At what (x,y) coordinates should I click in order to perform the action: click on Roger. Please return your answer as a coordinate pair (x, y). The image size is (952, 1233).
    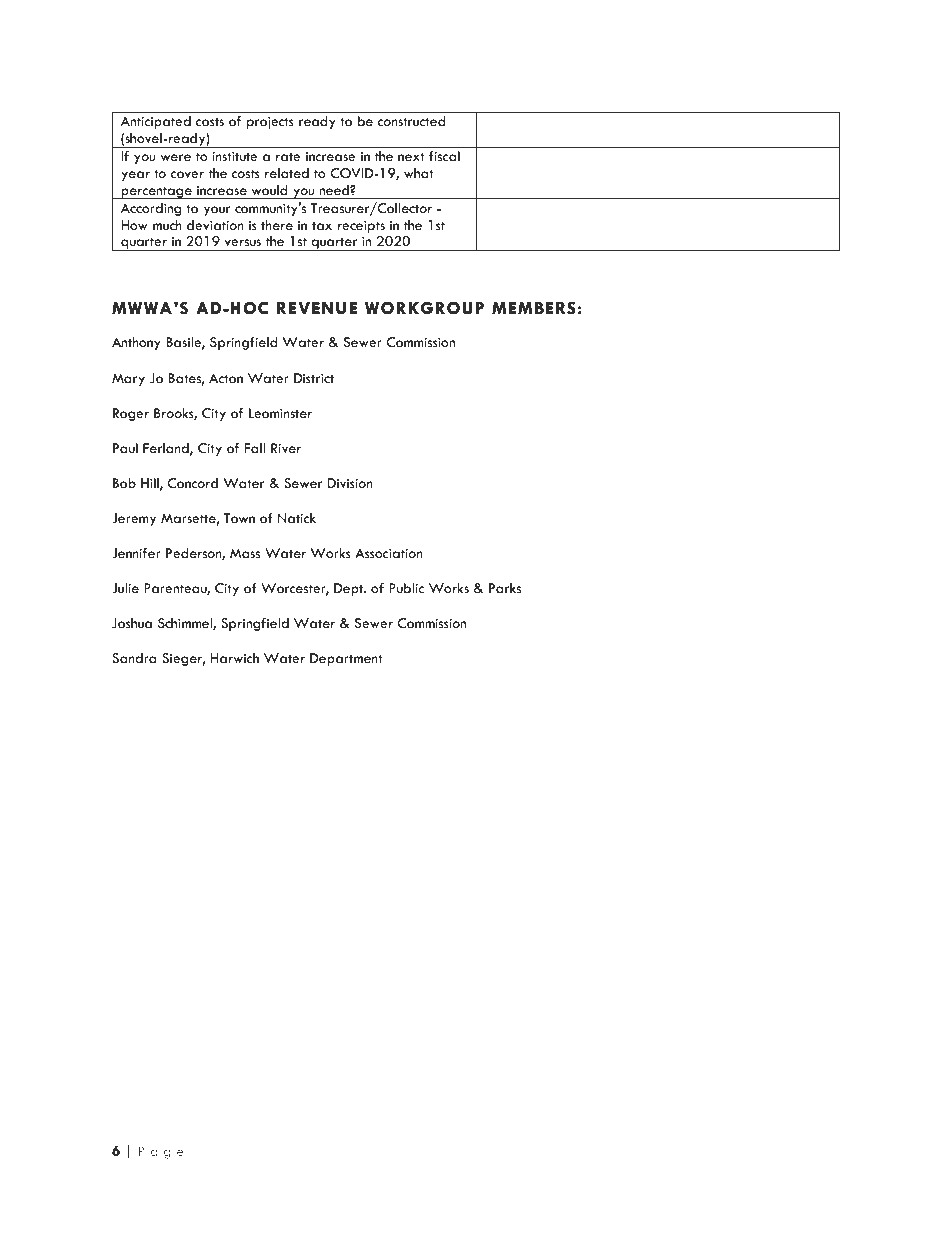
    Looking at the image, I should click on (131, 414).
